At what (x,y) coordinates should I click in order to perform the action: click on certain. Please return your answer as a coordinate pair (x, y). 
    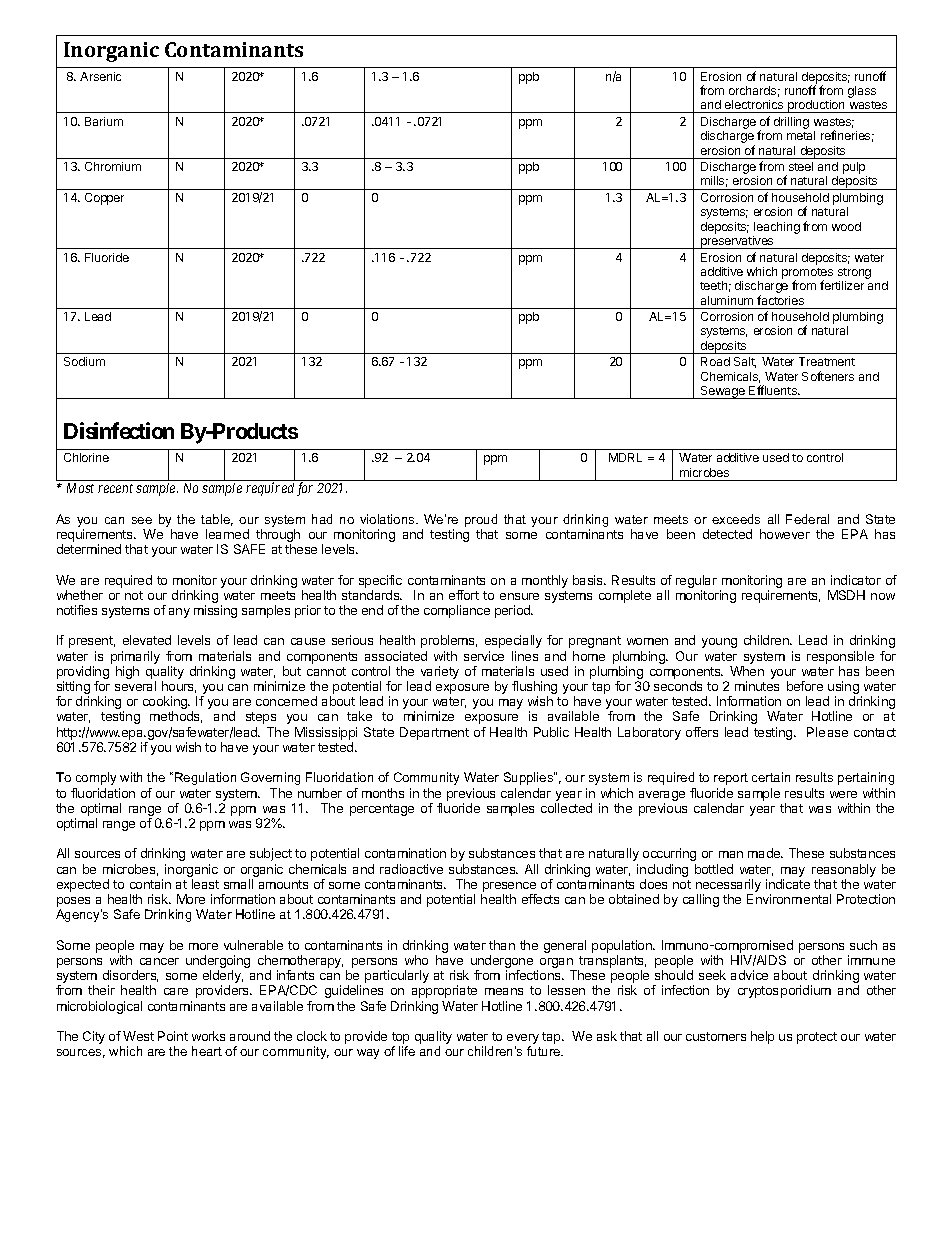
    Looking at the image, I should click on (771, 777).
